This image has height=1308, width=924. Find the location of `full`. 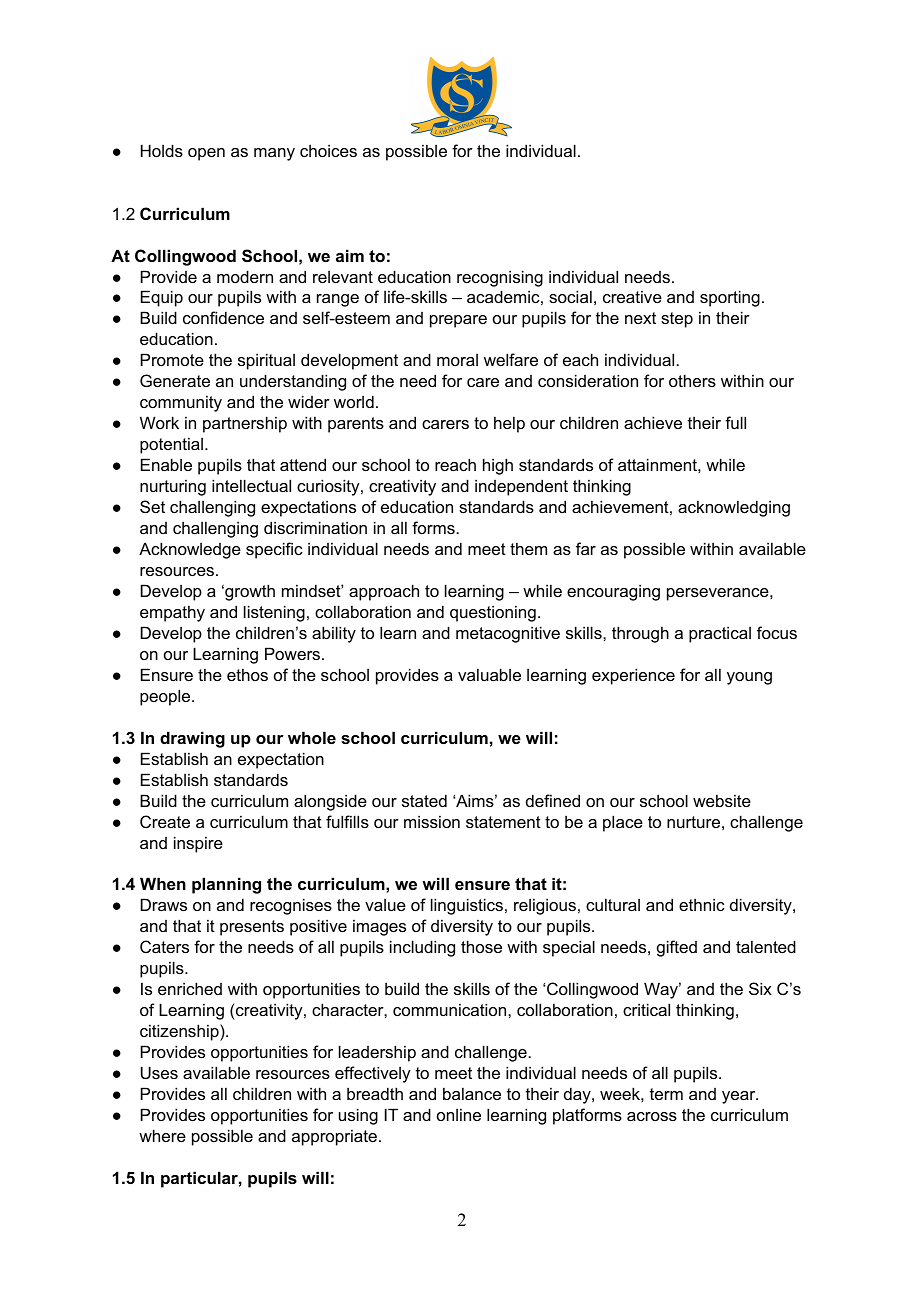

full is located at coordinates (735, 422).
